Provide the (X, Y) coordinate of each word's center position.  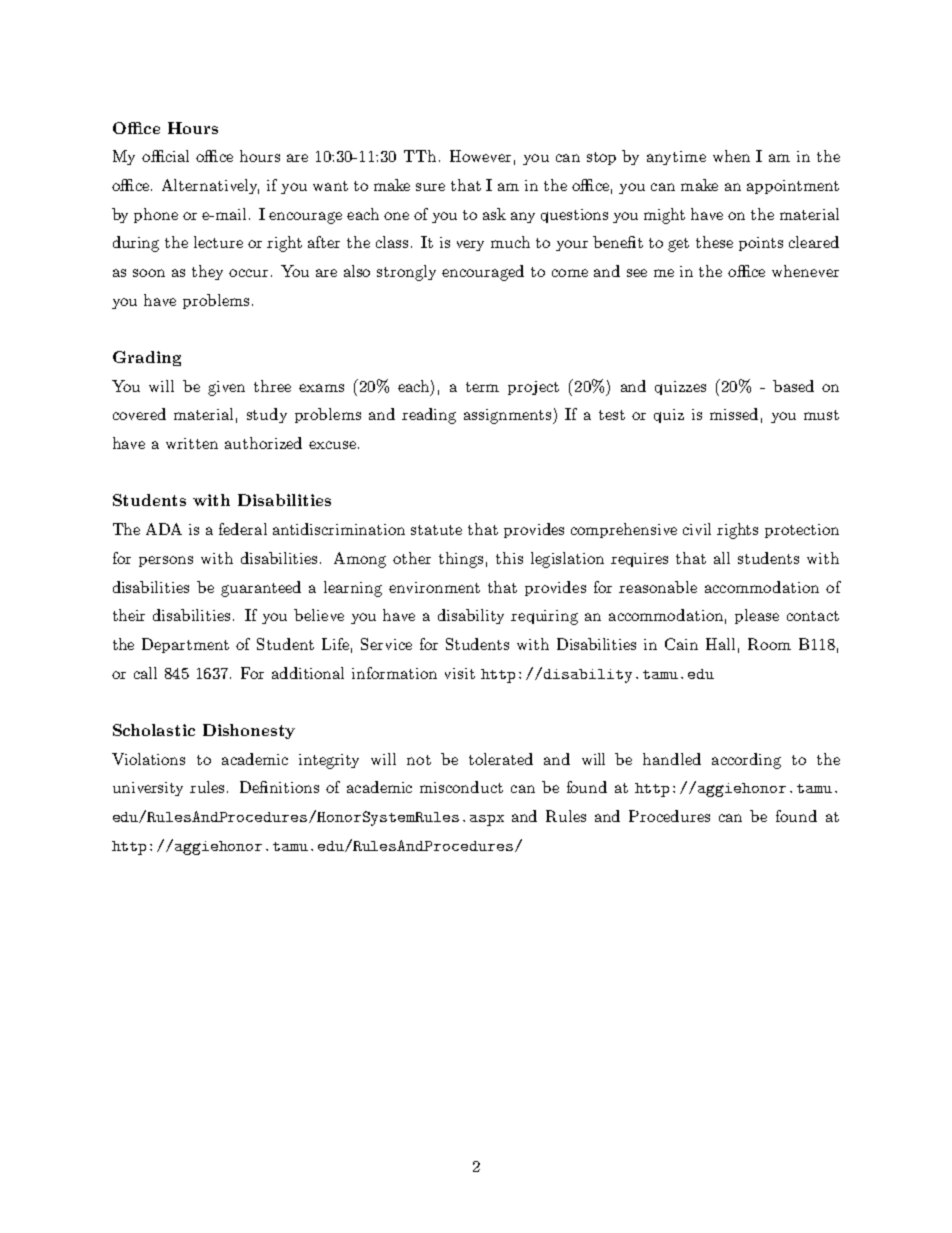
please (757, 616)
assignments (509, 416)
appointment (793, 187)
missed (734, 414)
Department (185, 645)
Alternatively (210, 186)
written (192, 443)
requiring (544, 617)
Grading (147, 358)
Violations (148, 759)
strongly (406, 273)
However (480, 156)
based (793, 386)
